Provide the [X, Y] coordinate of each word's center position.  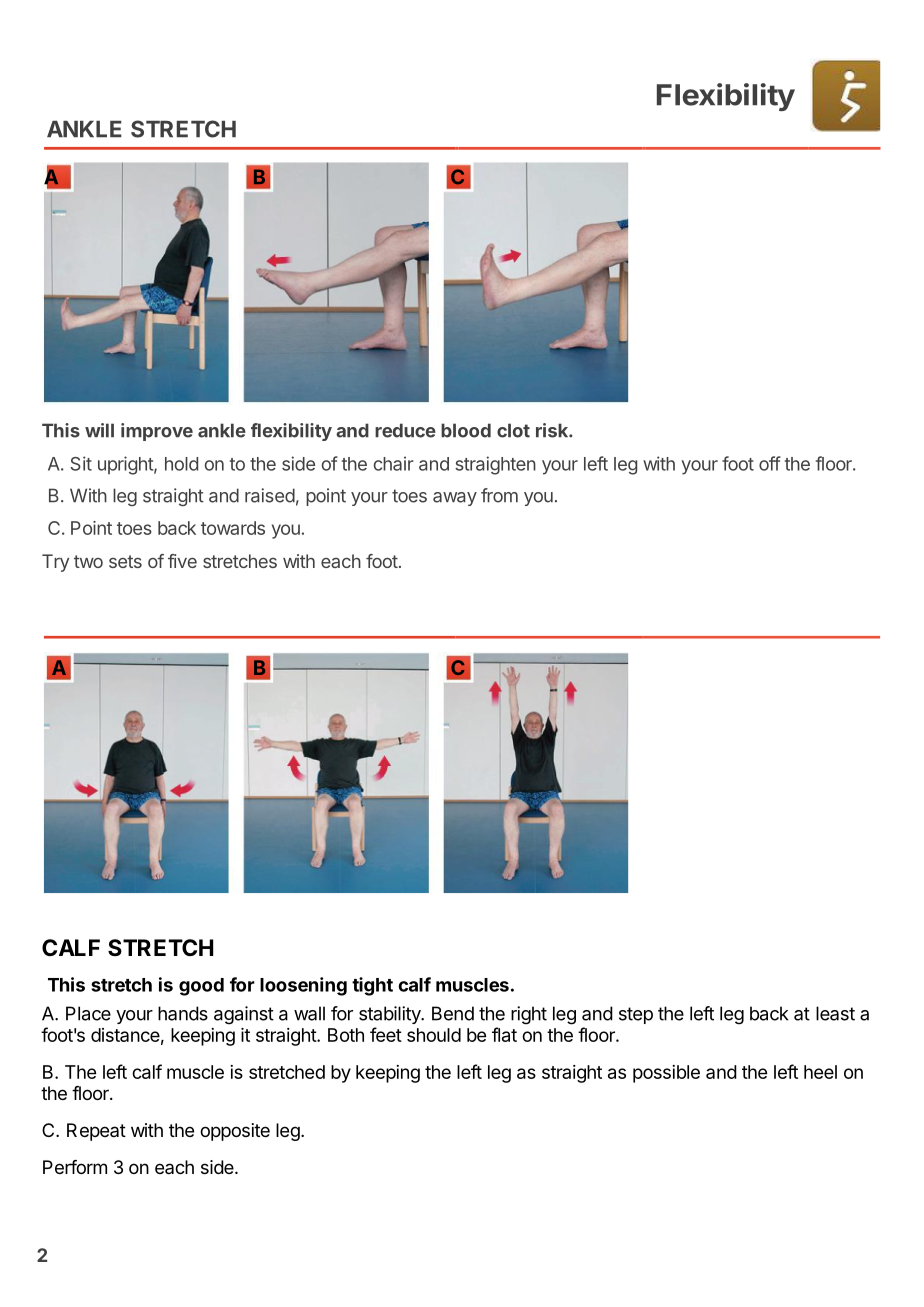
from [499, 495]
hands [183, 1013]
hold [181, 464]
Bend [453, 1013]
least [835, 1013]
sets [125, 561]
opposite [235, 1132]
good [201, 987]
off [770, 463]
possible [666, 1074]
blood [466, 430]
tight [372, 986]
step [636, 1015]
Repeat [96, 1132]
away [455, 499]
